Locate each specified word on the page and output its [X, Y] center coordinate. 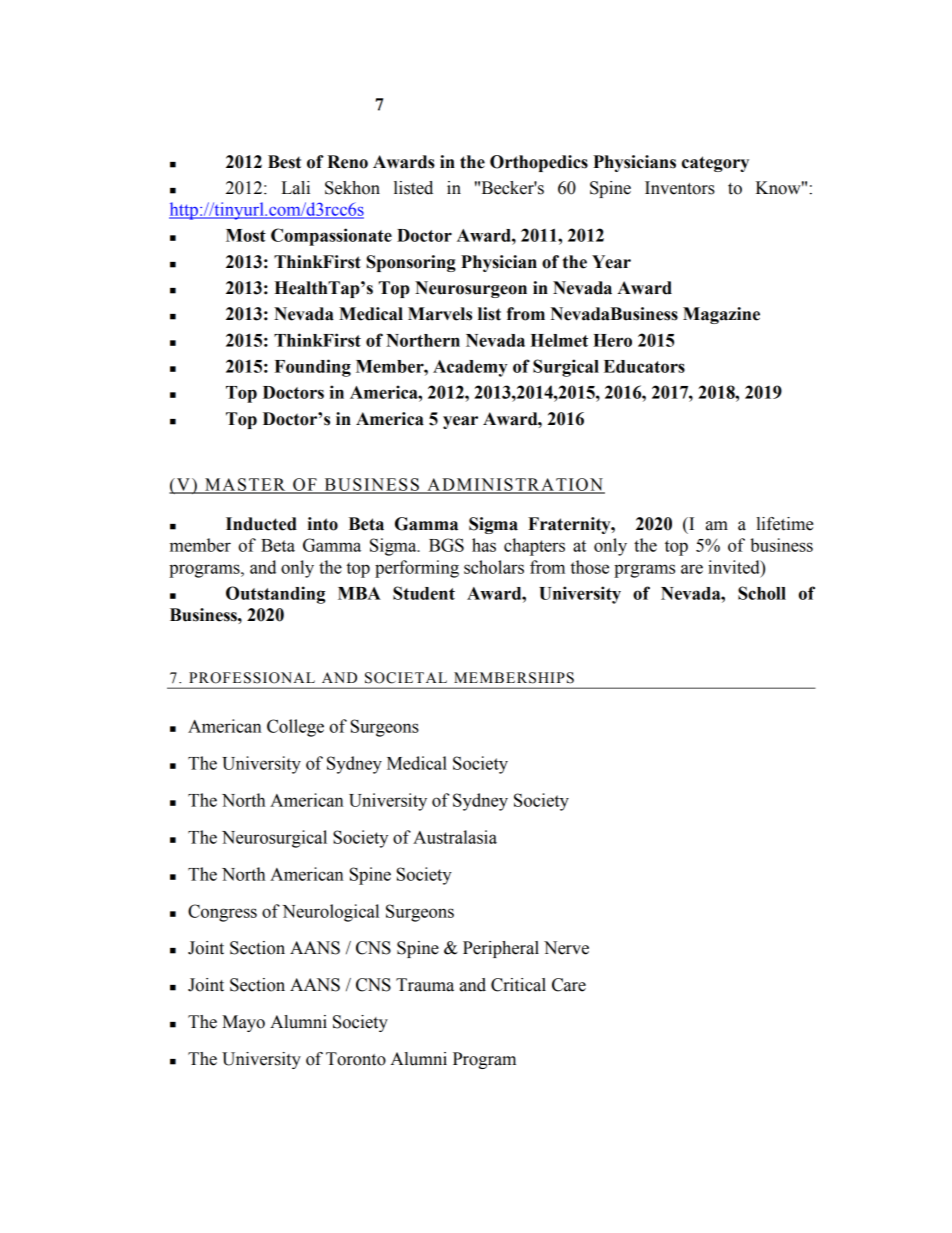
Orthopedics [539, 163]
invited [735, 567]
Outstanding [275, 595]
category [715, 164]
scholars [494, 567]
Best [284, 162]
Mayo [243, 1023]
